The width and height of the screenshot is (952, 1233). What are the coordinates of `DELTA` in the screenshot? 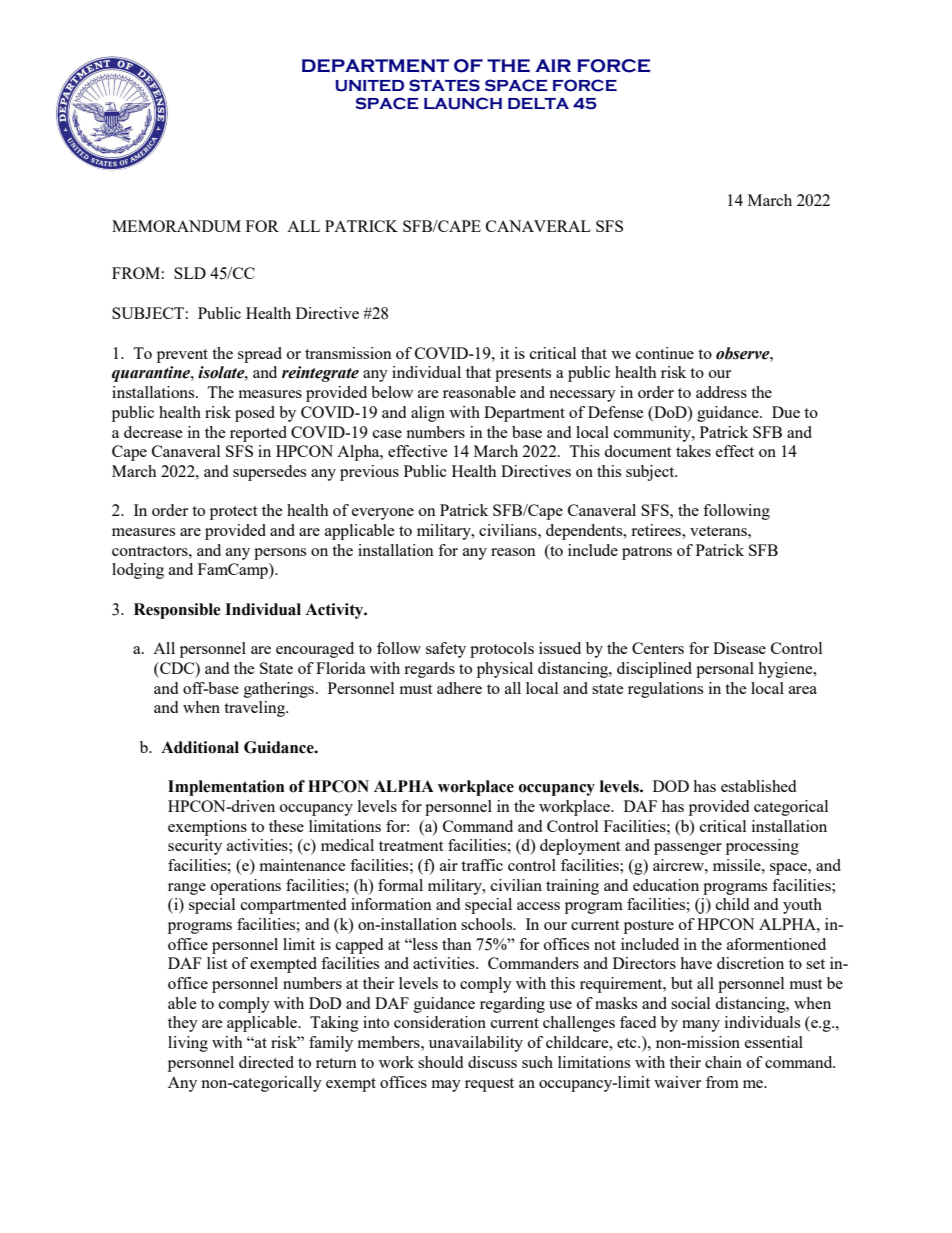 It's located at (538, 103).
